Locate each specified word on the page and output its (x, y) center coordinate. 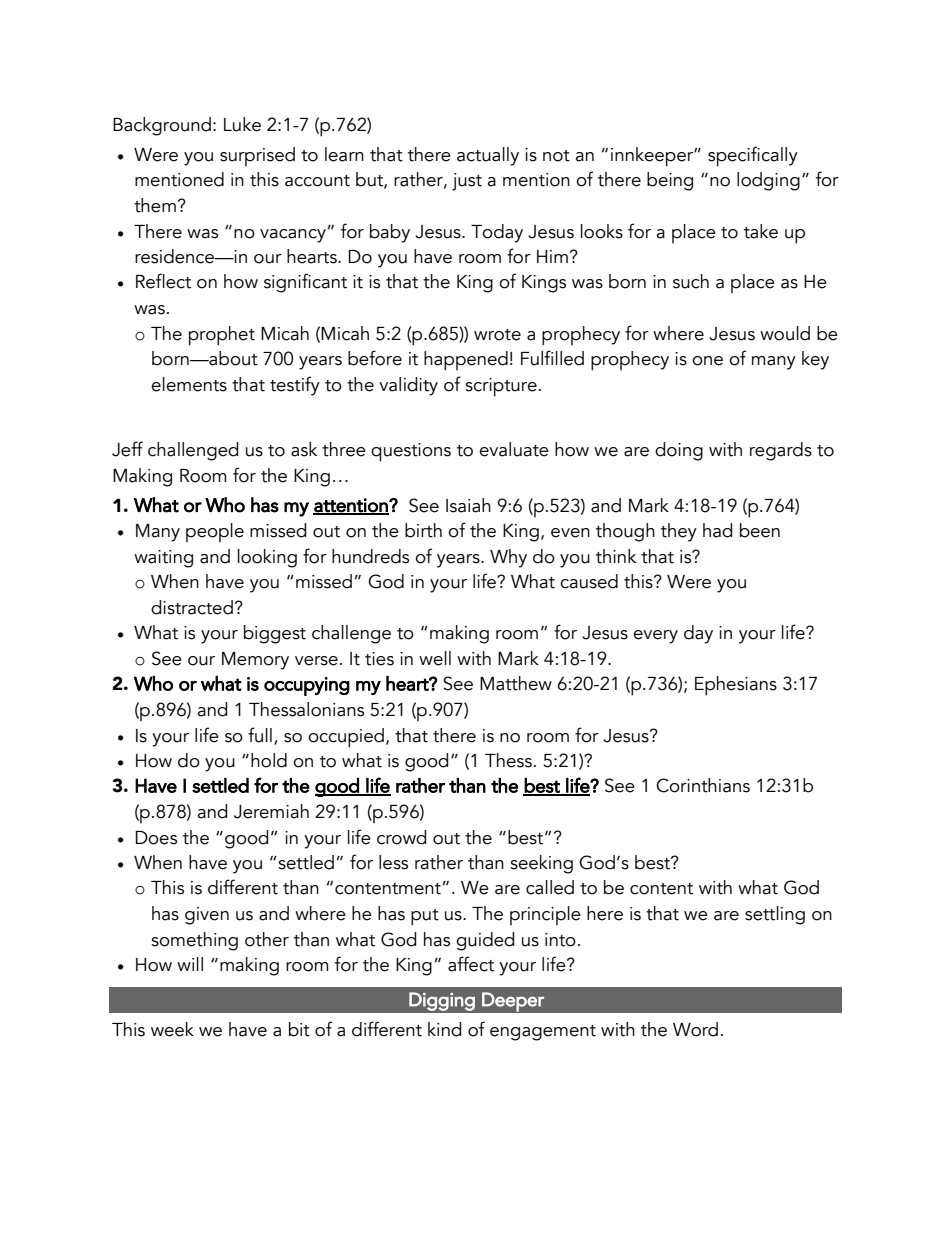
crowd (401, 837)
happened (466, 361)
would (785, 333)
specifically (753, 156)
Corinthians (703, 785)
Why (508, 558)
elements (189, 384)
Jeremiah (271, 811)
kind (444, 1029)
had (717, 530)
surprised (257, 156)
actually (488, 156)
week (172, 1029)
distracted (192, 607)
